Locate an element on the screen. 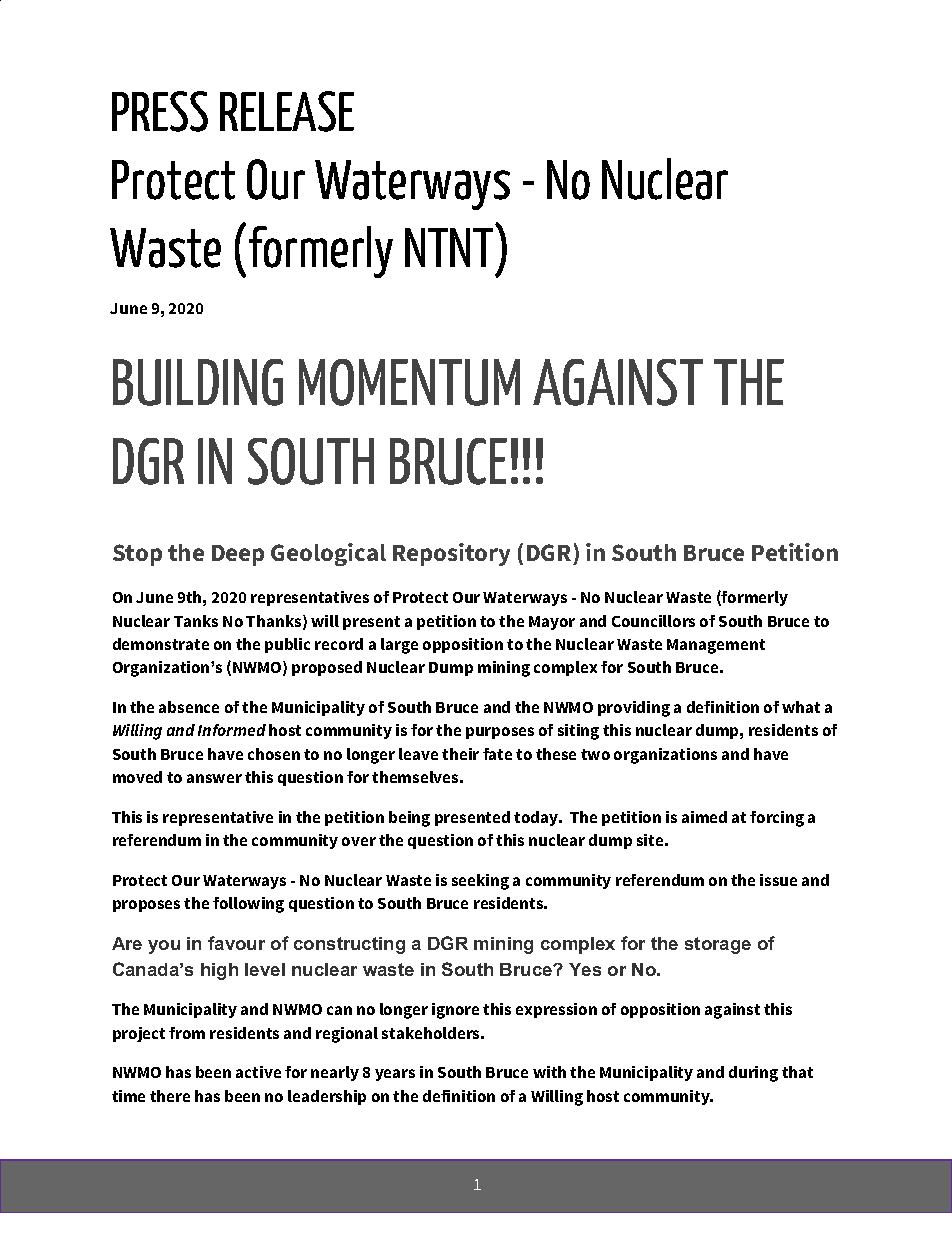 This screenshot has width=952, height=1233. MOMENTUM is located at coordinates (409, 382).
